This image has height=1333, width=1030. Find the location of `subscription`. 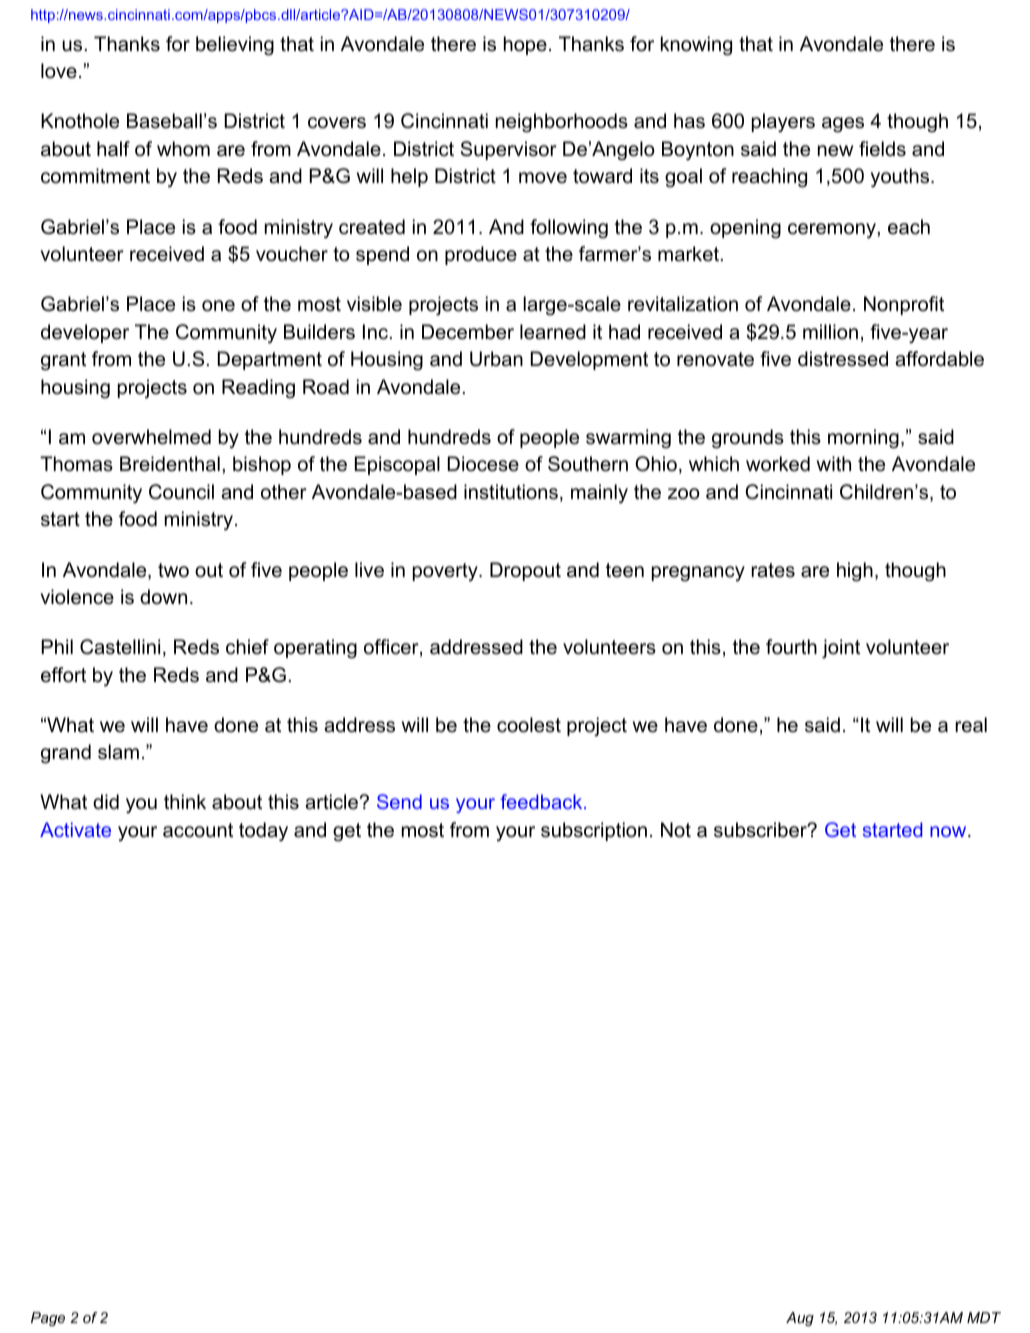

subscription is located at coordinates (594, 831).
